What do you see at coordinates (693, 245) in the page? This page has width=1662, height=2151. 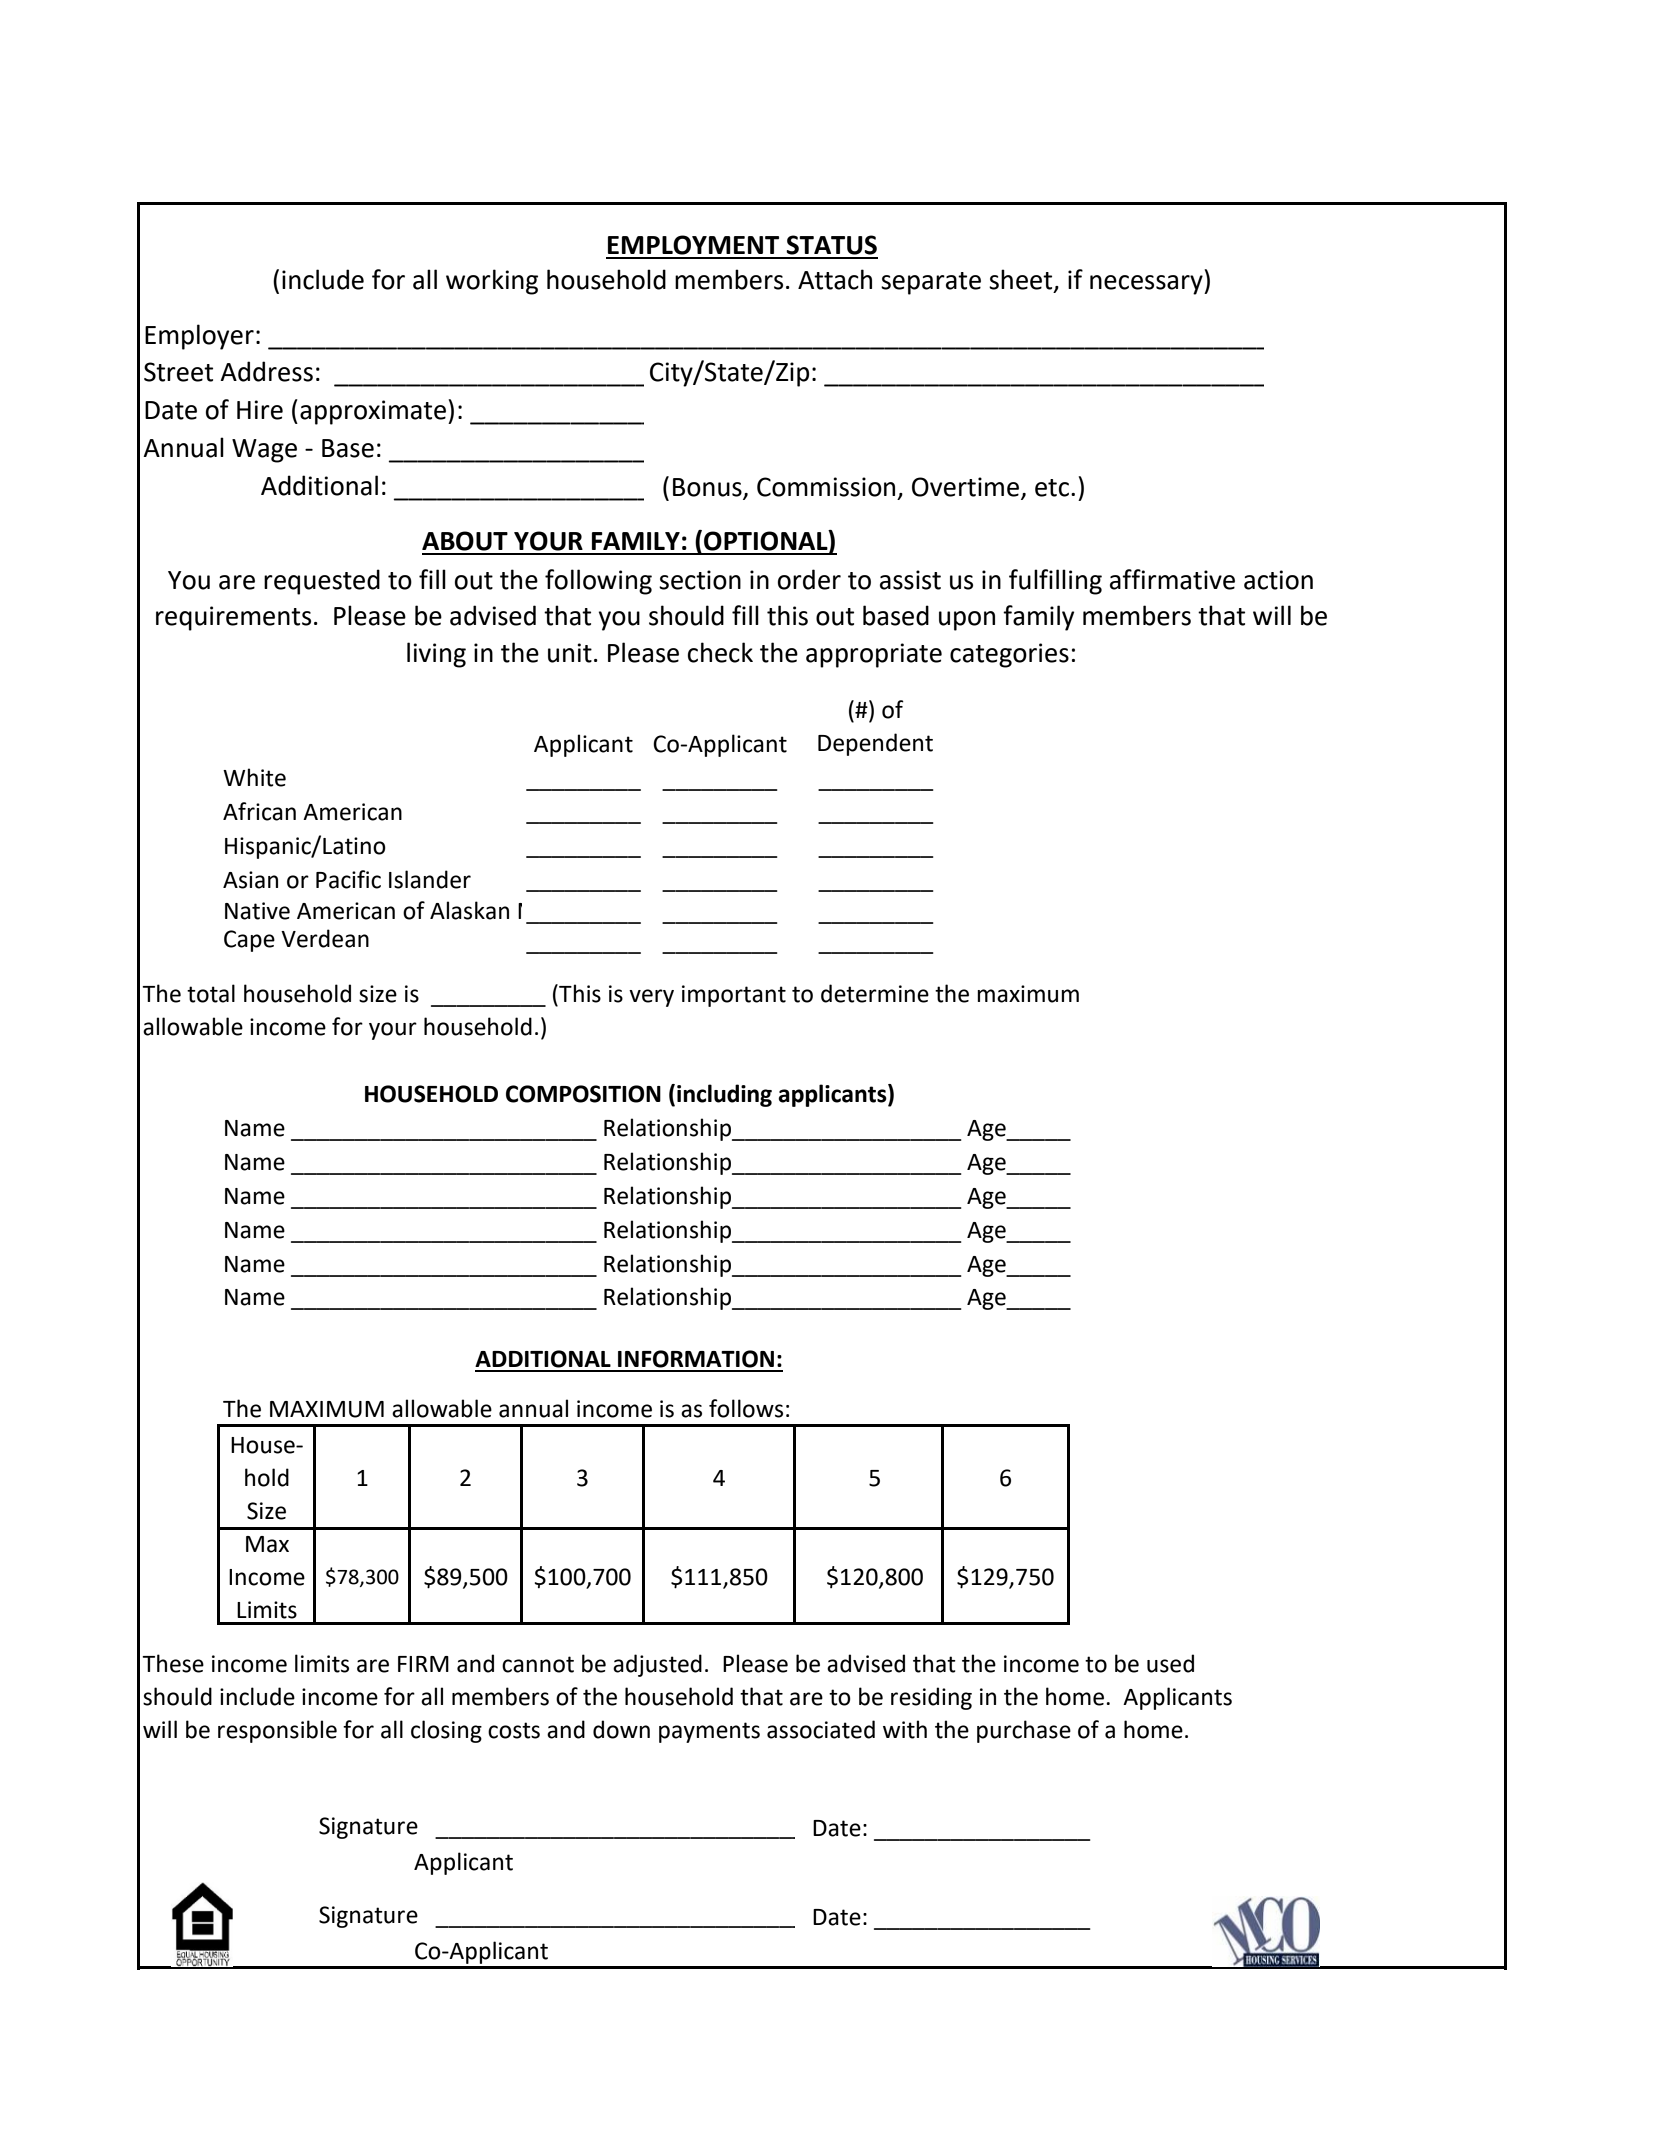 I see `EMPLOYMENT` at bounding box center [693, 245].
